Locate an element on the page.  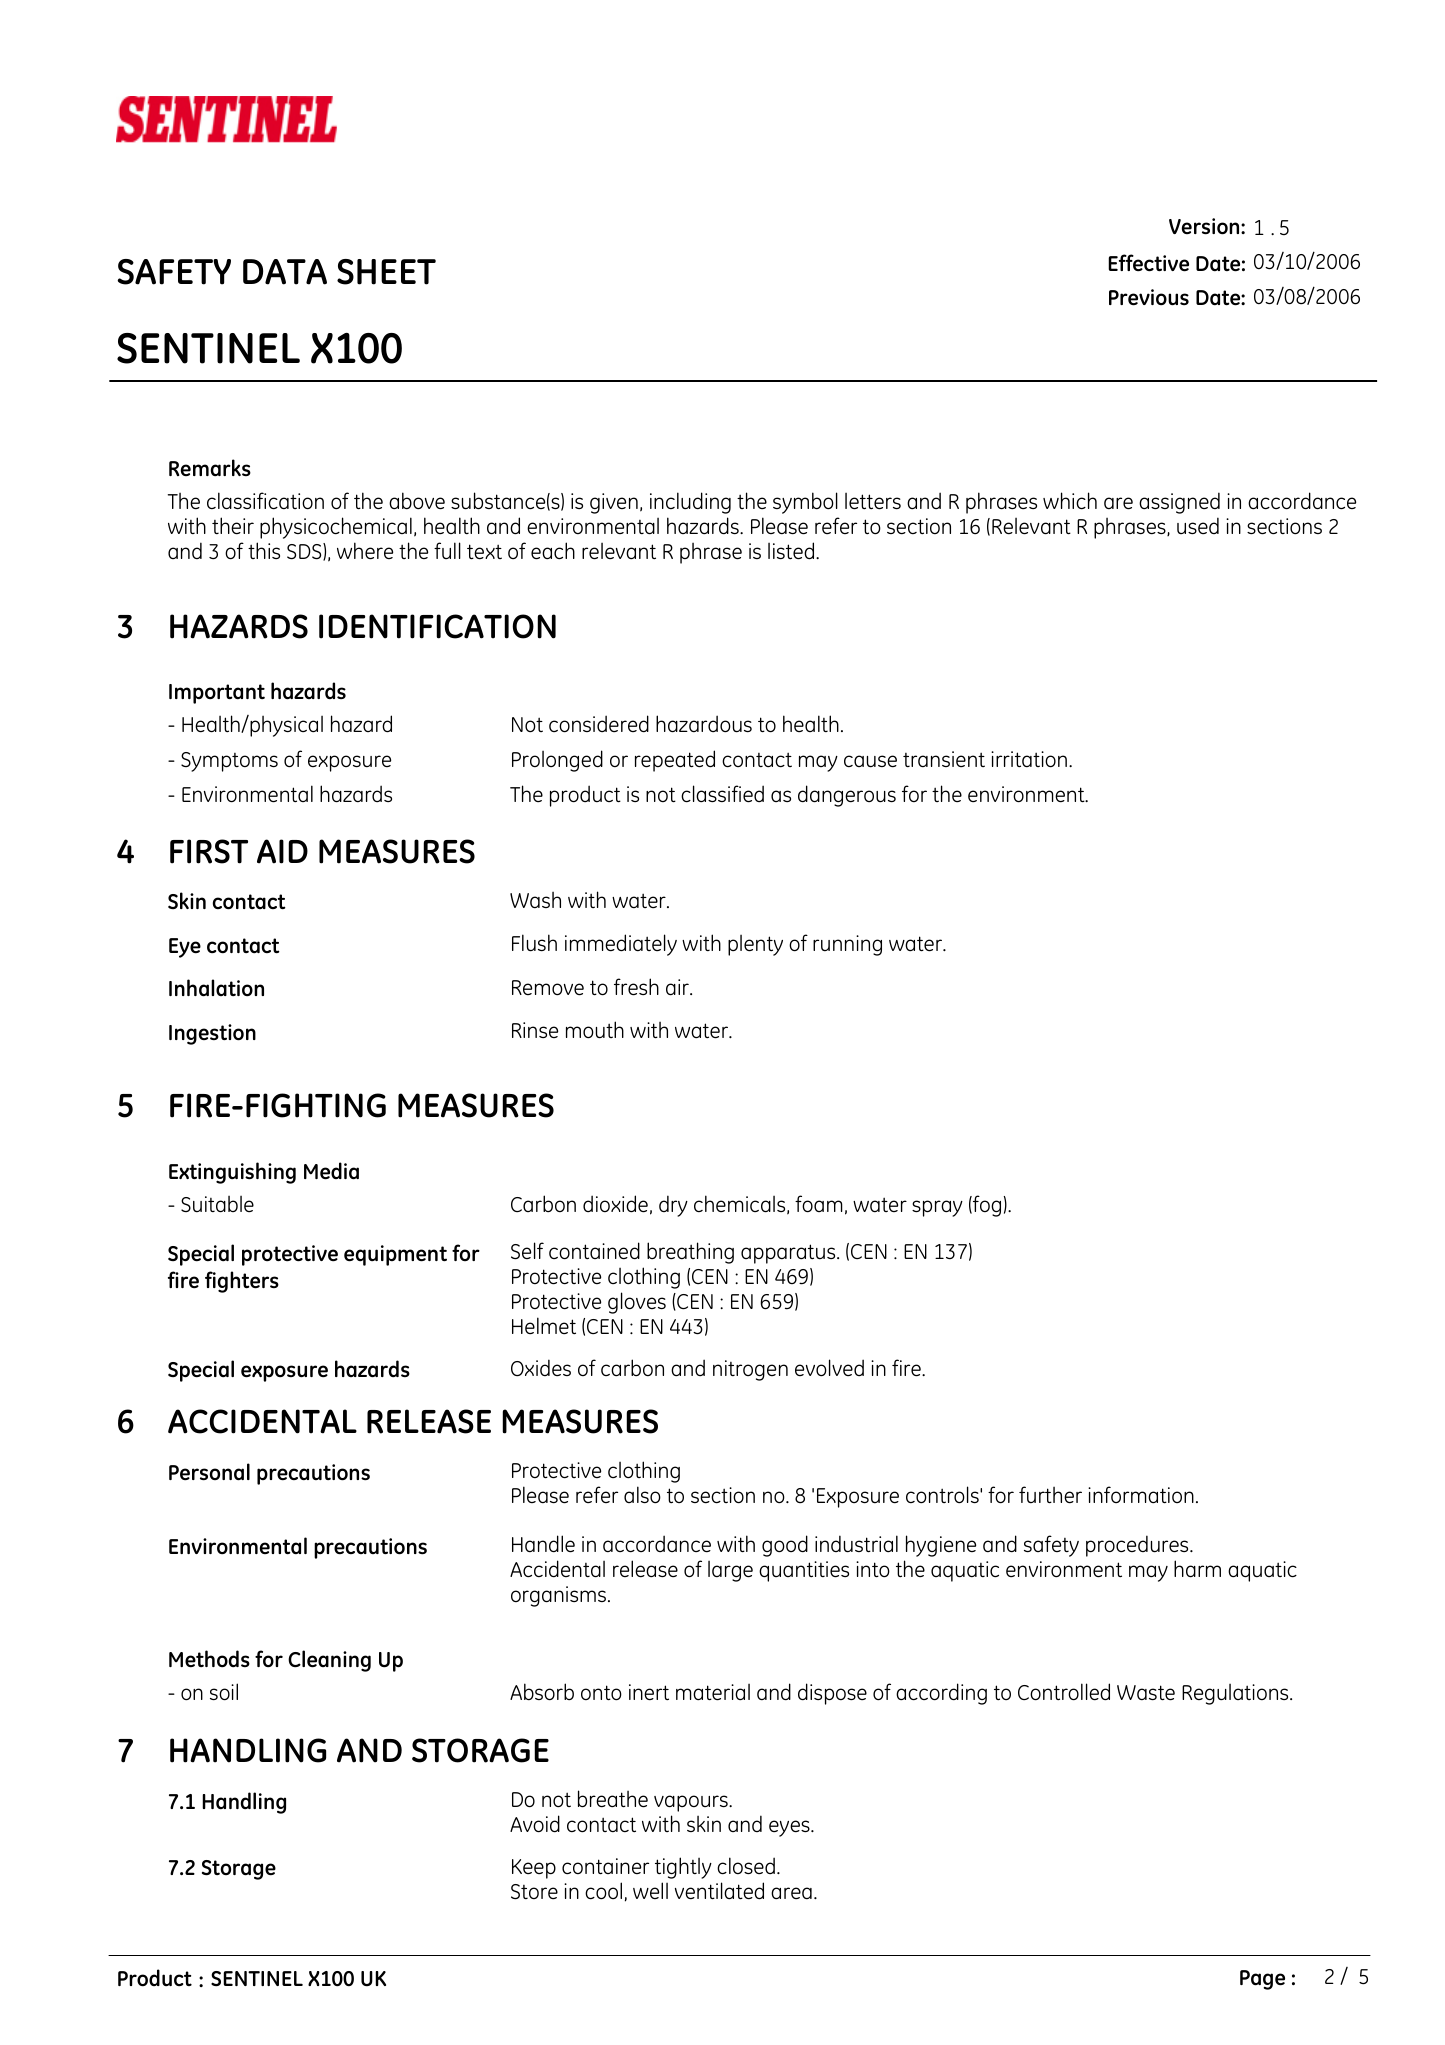
nitrogen is located at coordinates (750, 1370).
